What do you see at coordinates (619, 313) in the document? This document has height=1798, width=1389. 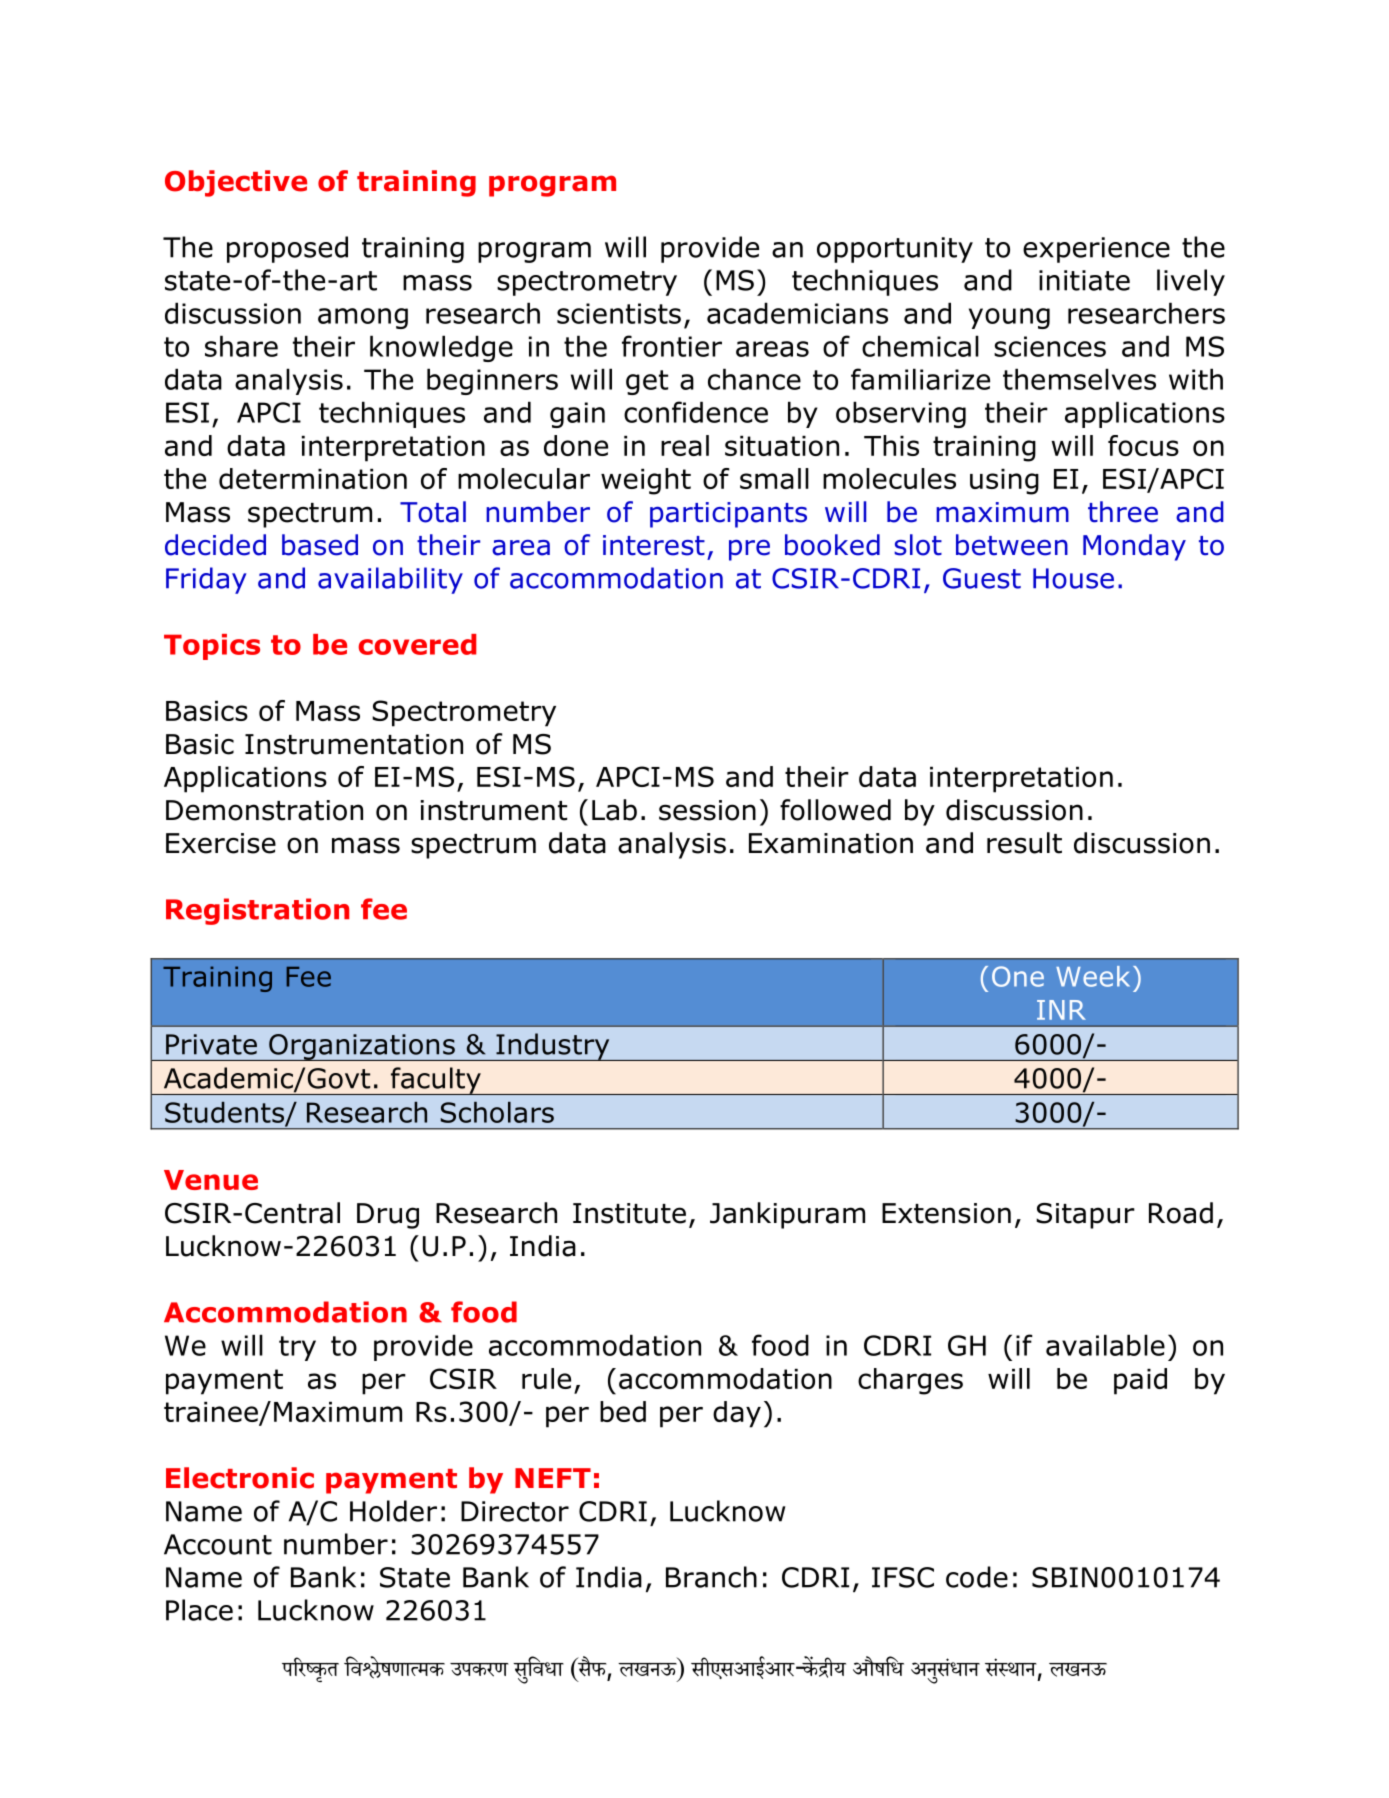 I see `scientists` at bounding box center [619, 313].
